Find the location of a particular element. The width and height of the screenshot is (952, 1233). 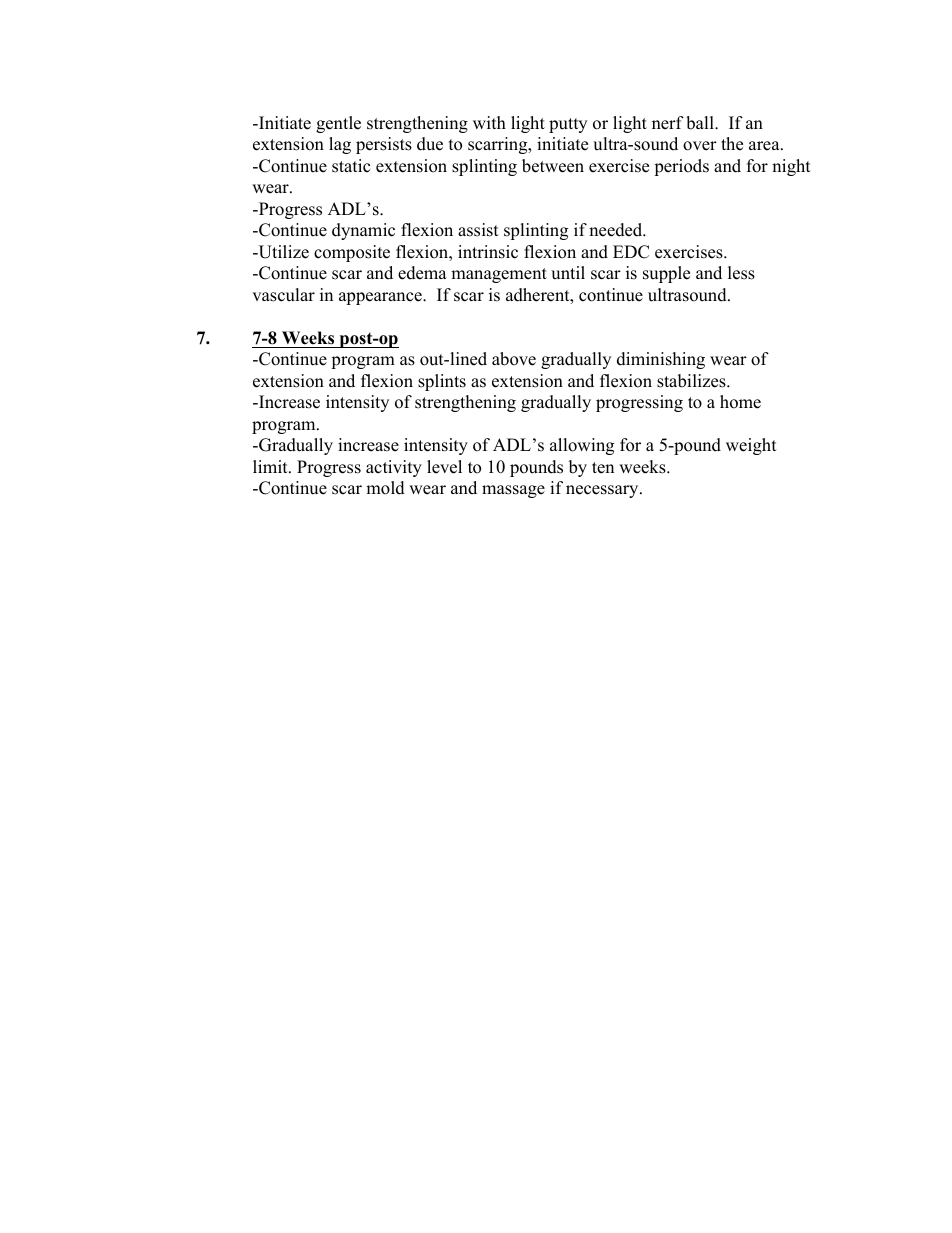

management is located at coordinates (499, 275).
